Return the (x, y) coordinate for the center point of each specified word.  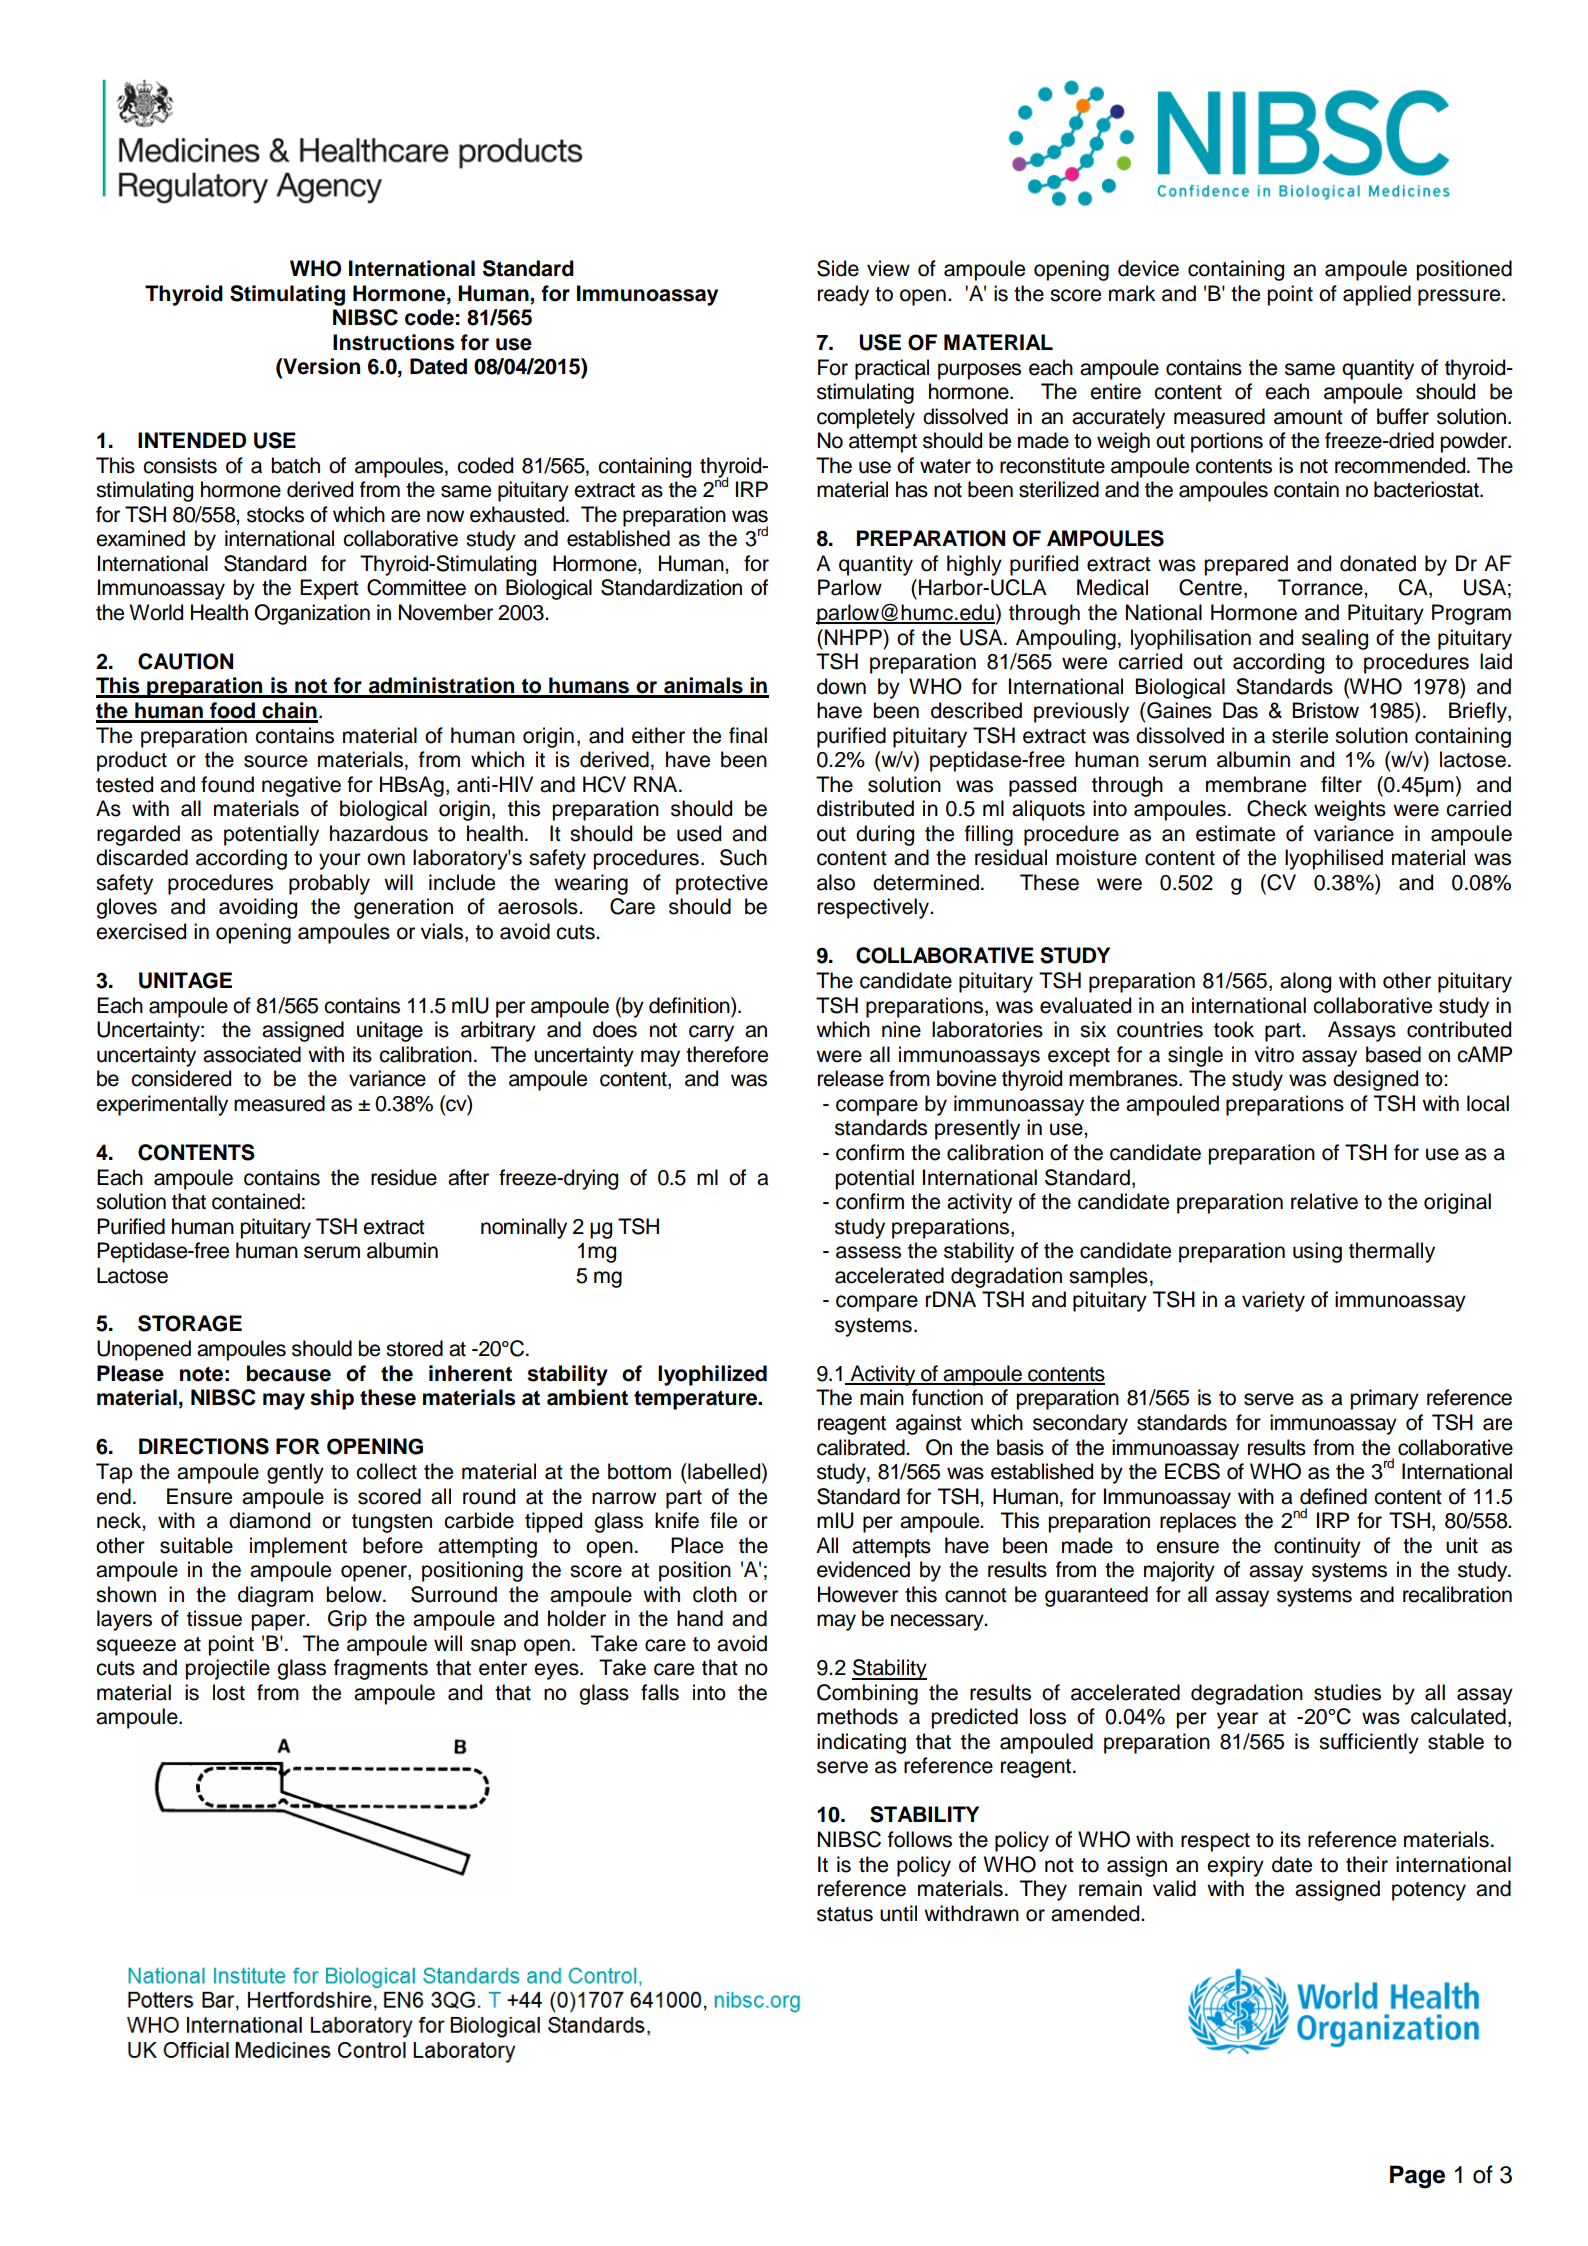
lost (229, 1692)
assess (868, 1252)
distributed (865, 808)
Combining (867, 1694)
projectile (227, 1669)
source (275, 761)
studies (1347, 1692)
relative (1324, 1201)
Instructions (394, 342)
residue (404, 1177)
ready (843, 295)
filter (1341, 784)
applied (1377, 295)
